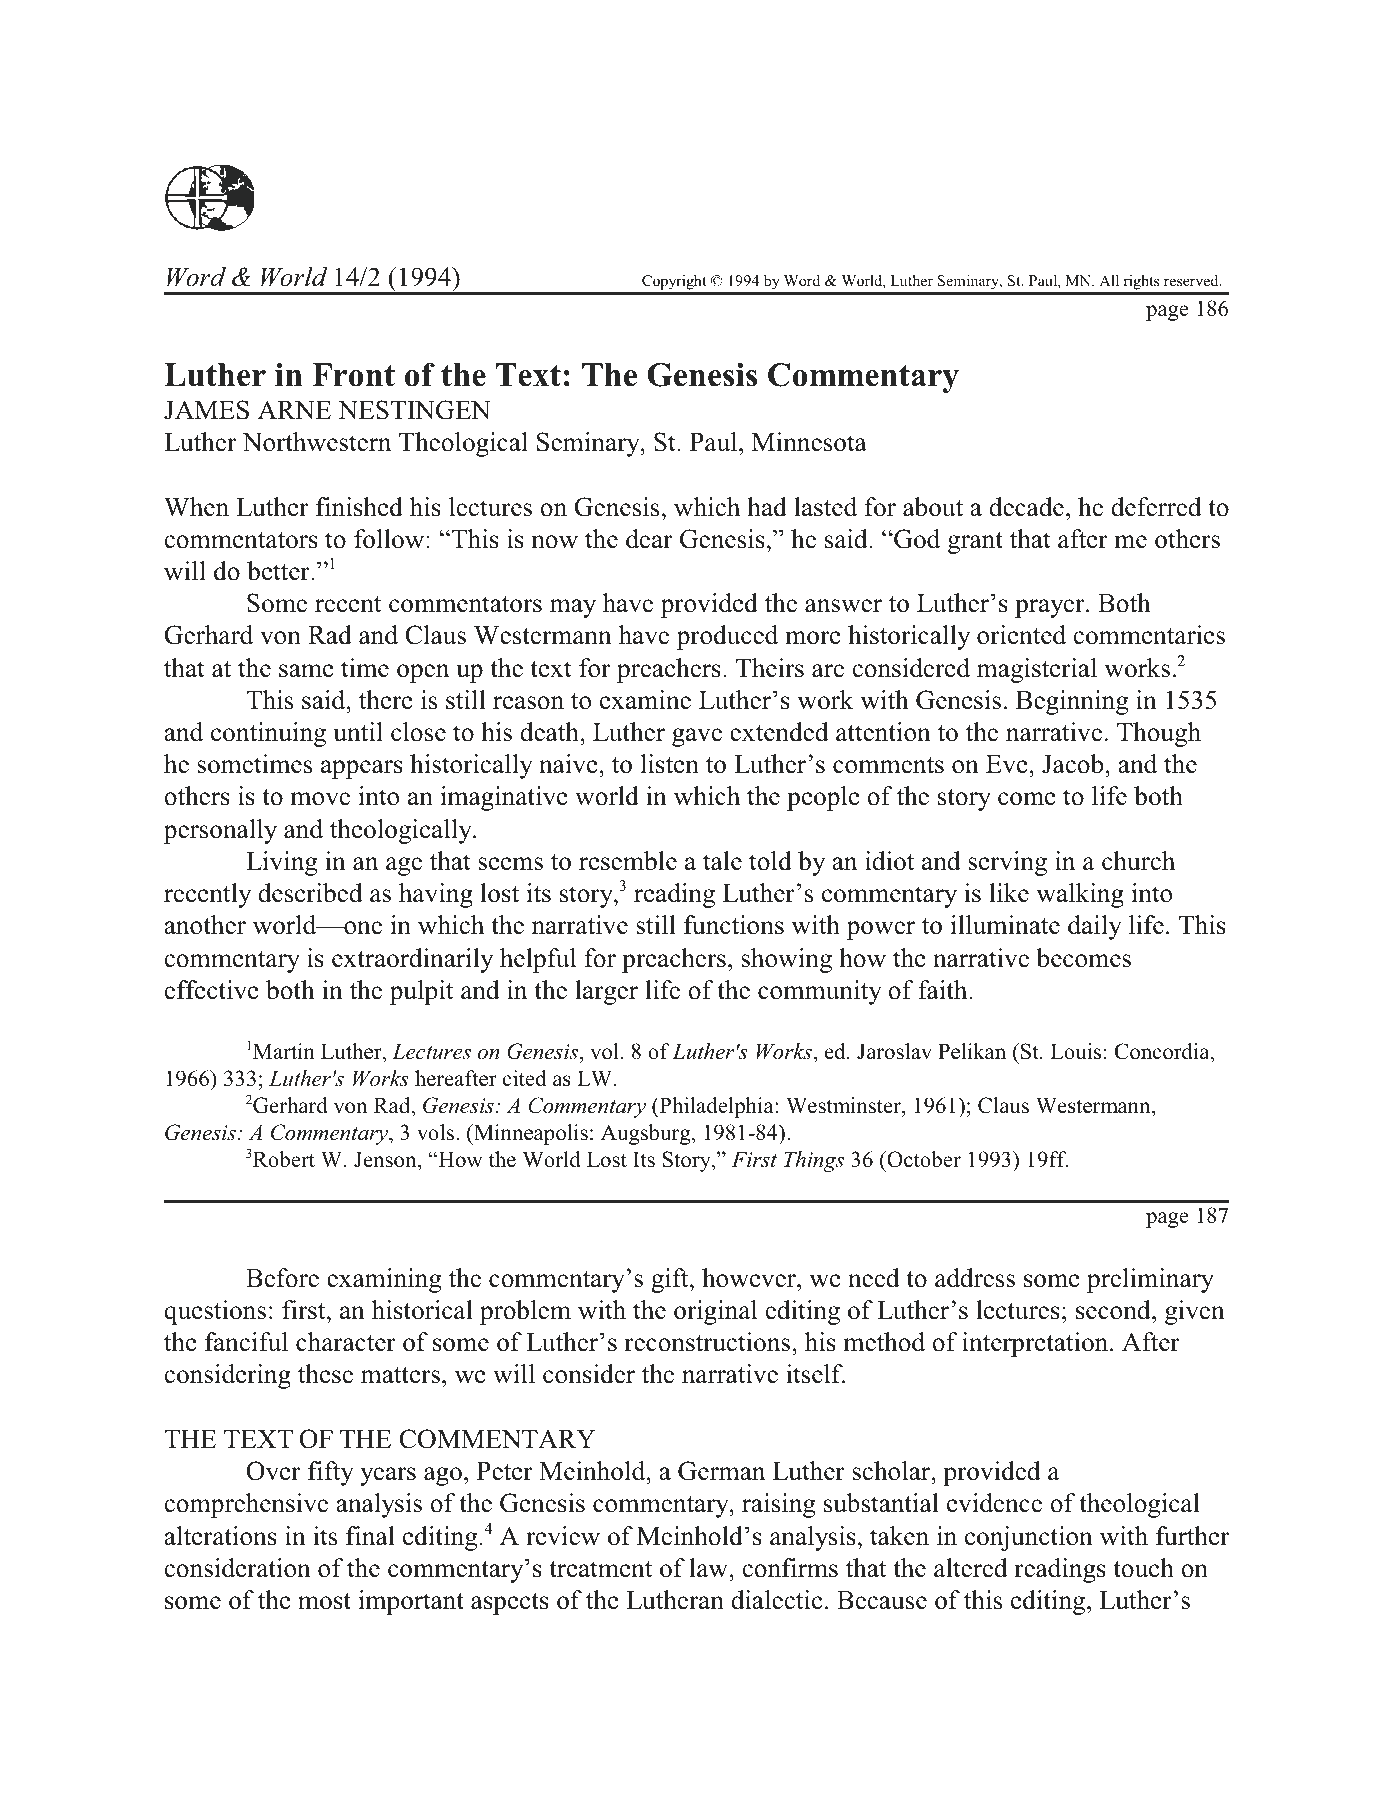 Image resolution: width=1393 pixels, height=1802 pixels. Describe the element at coordinates (353, 375) in the document. I see `Front` at that location.
